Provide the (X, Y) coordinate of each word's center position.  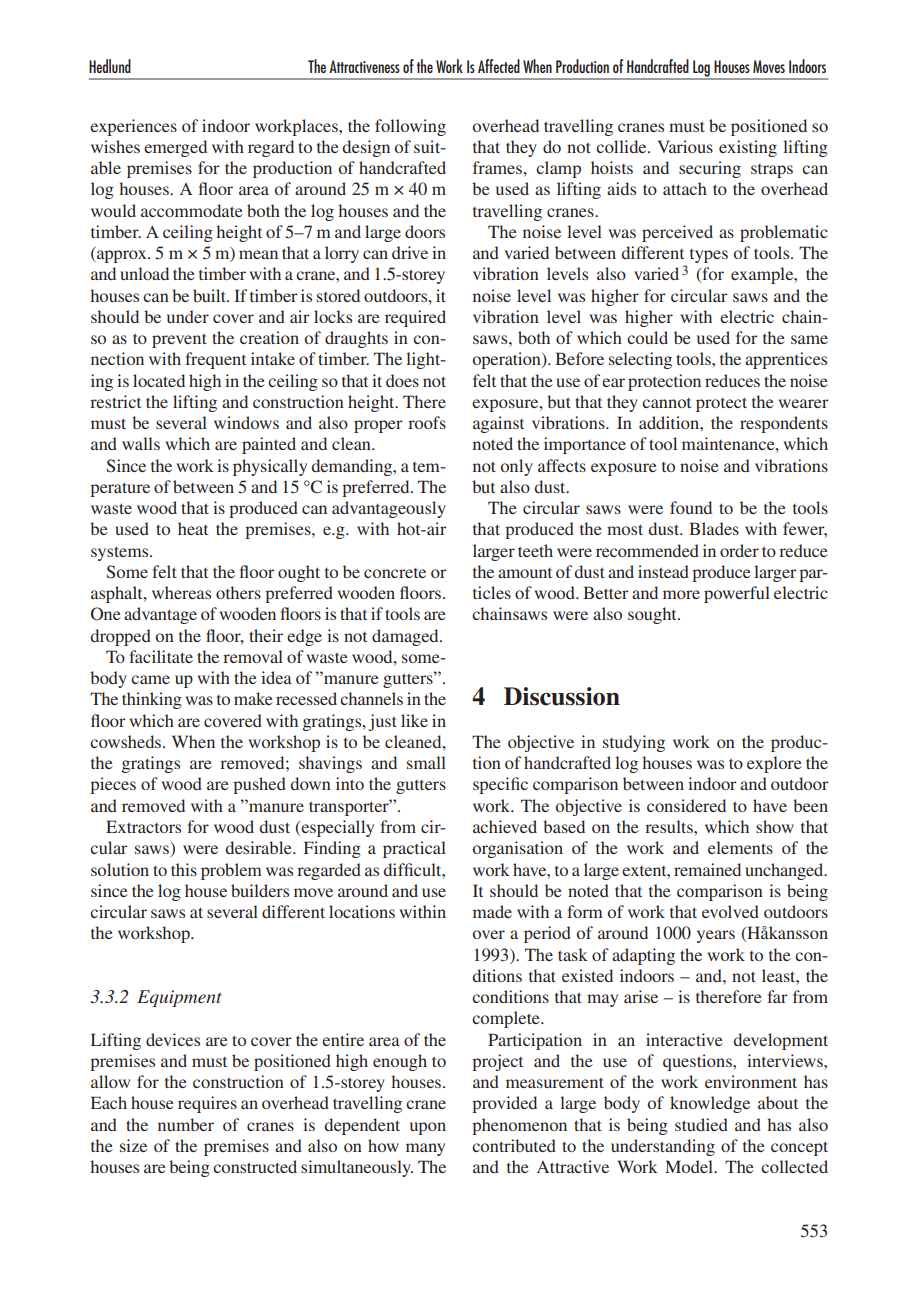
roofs (427, 422)
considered (686, 805)
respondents (784, 424)
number (186, 1124)
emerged (175, 148)
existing (748, 148)
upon (428, 1128)
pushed (259, 785)
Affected (499, 66)
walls (141, 443)
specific (500, 785)
